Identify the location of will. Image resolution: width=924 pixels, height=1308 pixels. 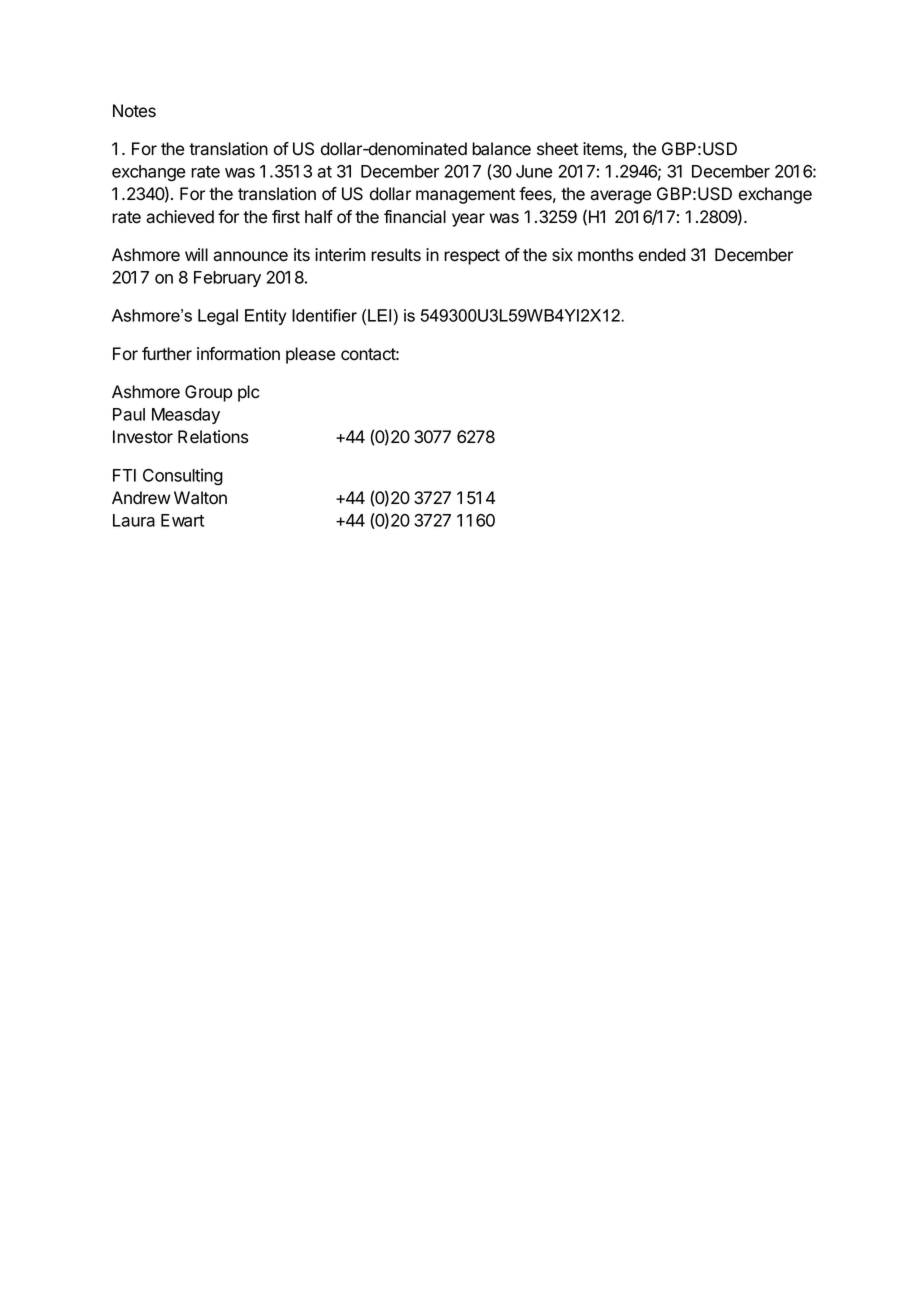
(196, 254).
